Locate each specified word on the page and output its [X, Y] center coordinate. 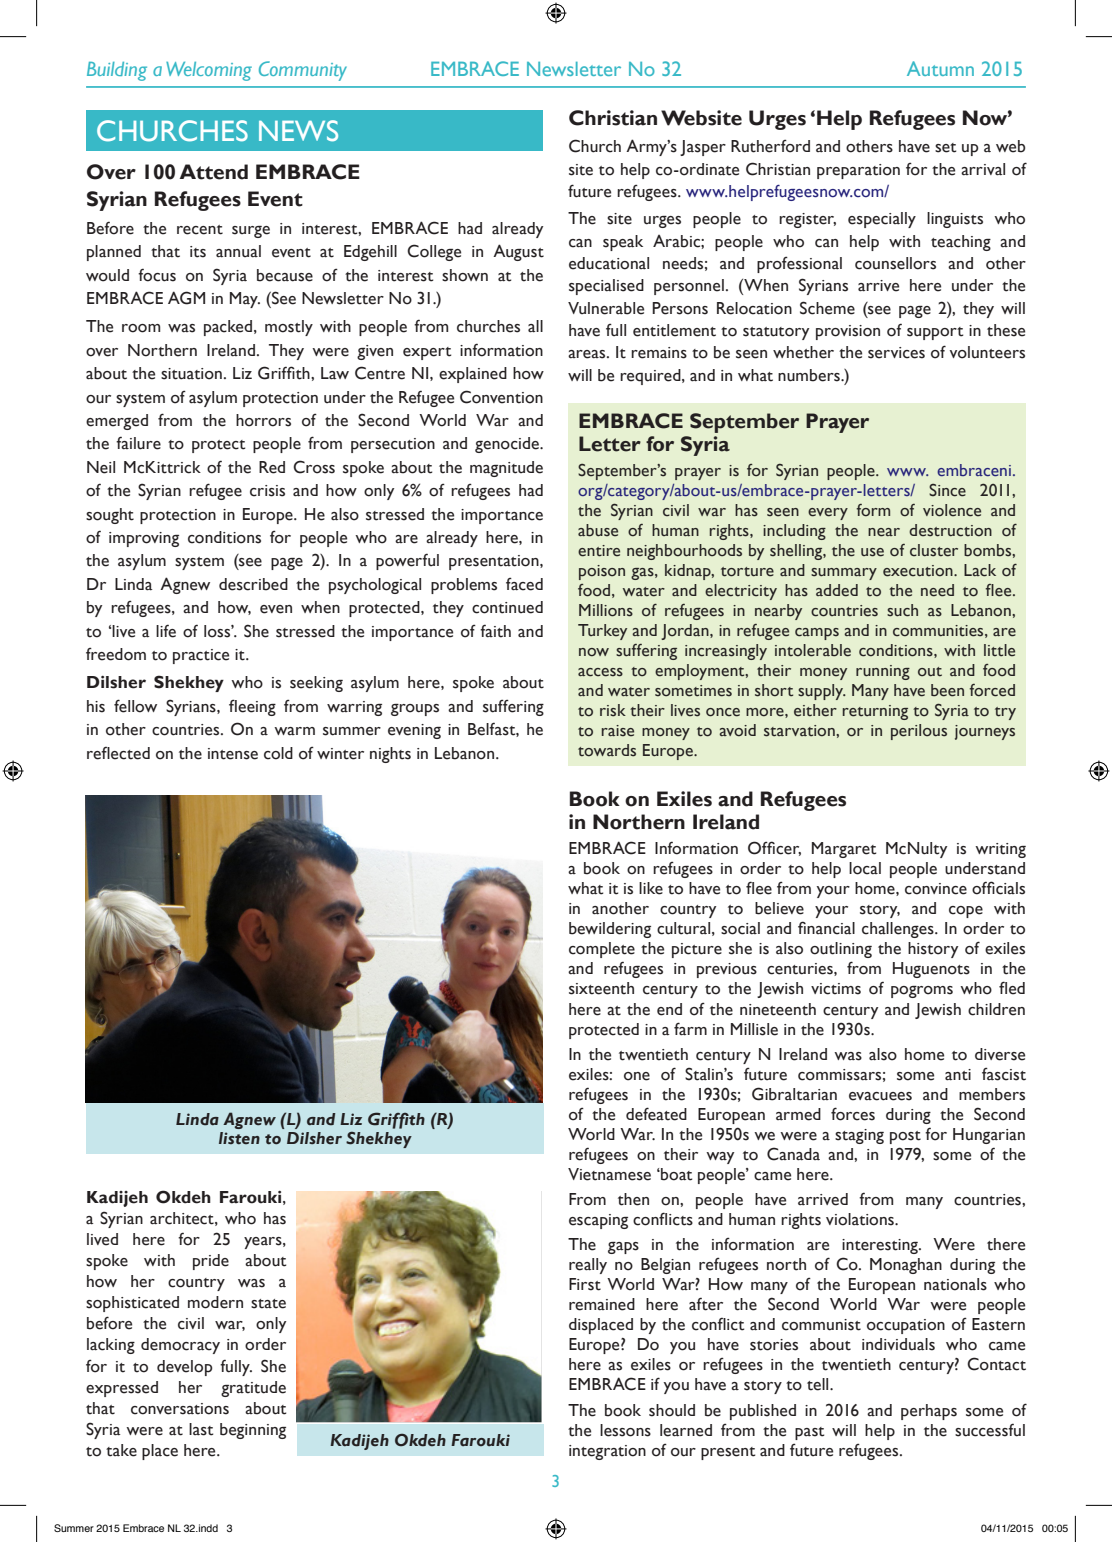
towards [607, 750]
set [945, 148]
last [201, 1429]
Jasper [703, 148]
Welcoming [209, 71]
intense [233, 754]
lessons [625, 1430]
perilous [919, 732]
